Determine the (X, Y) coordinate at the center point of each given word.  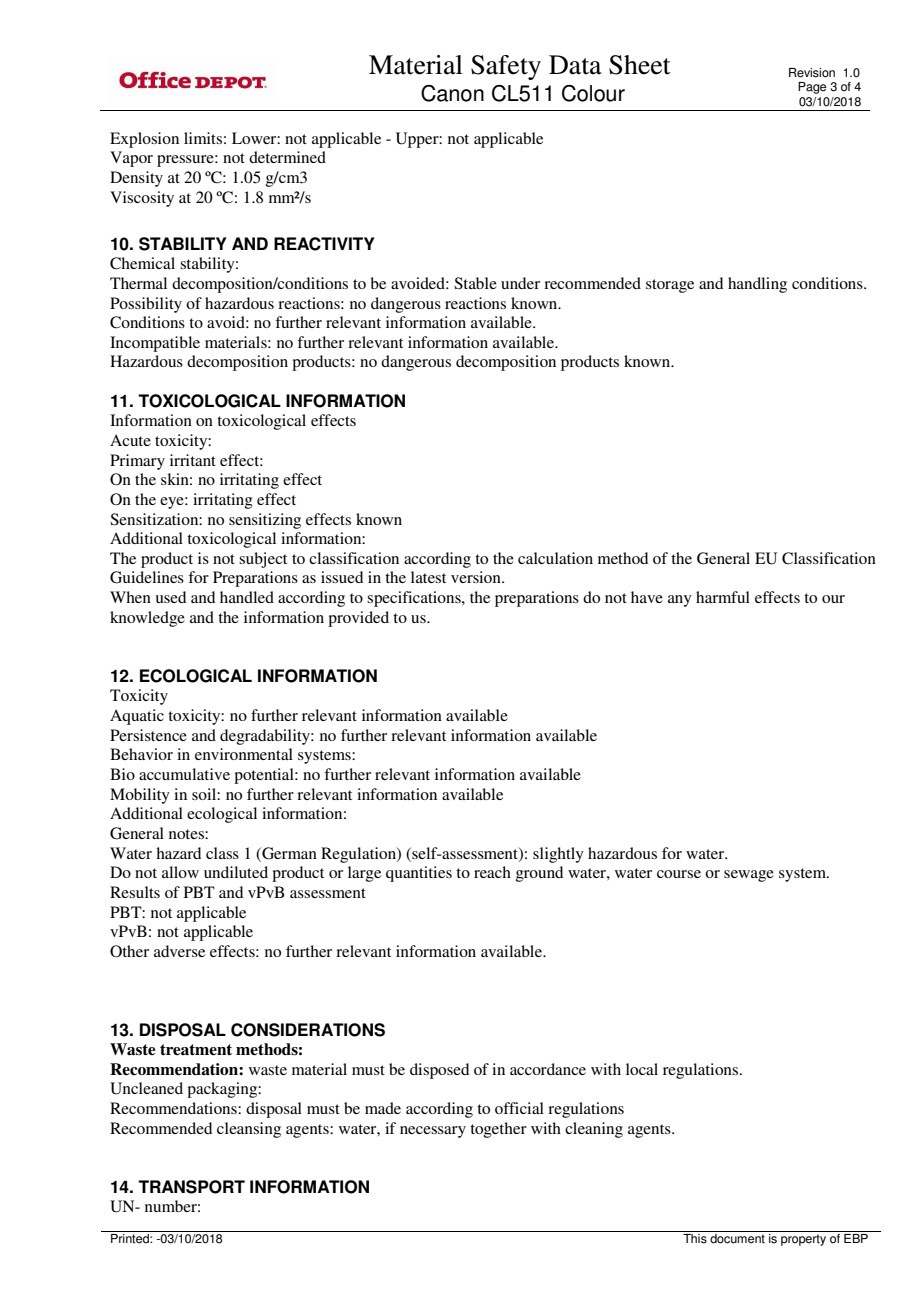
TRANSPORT (191, 1187)
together (498, 1130)
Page (812, 88)
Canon (452, 93)
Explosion (144, 140)
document (737, 1239)
